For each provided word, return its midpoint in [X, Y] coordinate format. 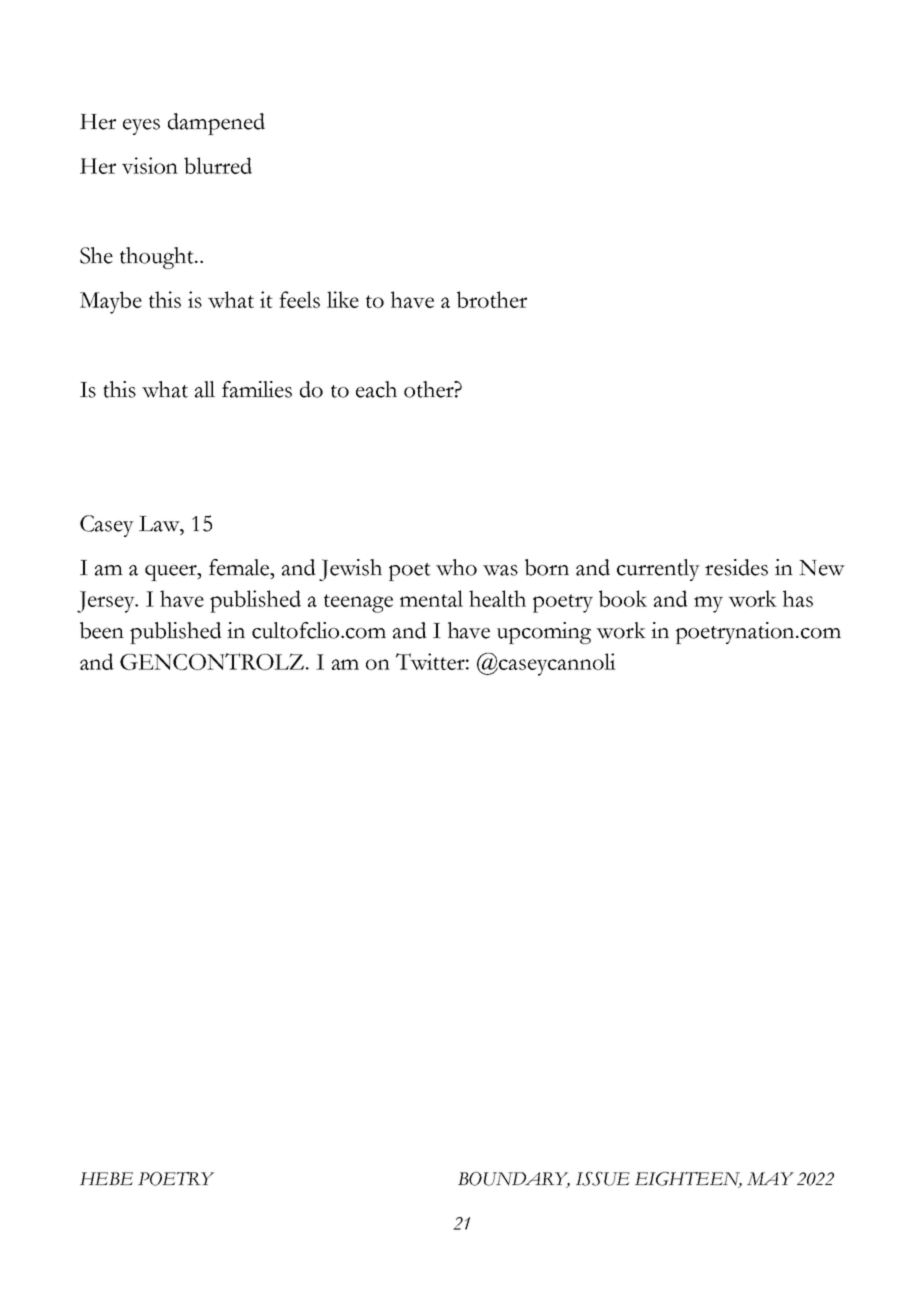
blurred [218, 165]
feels [299, 299]
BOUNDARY [514, 1180]
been [102, 630]
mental [431, 598]
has [798, 598]
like [343, 299]
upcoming [544, 633]
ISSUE [603, 1179]
